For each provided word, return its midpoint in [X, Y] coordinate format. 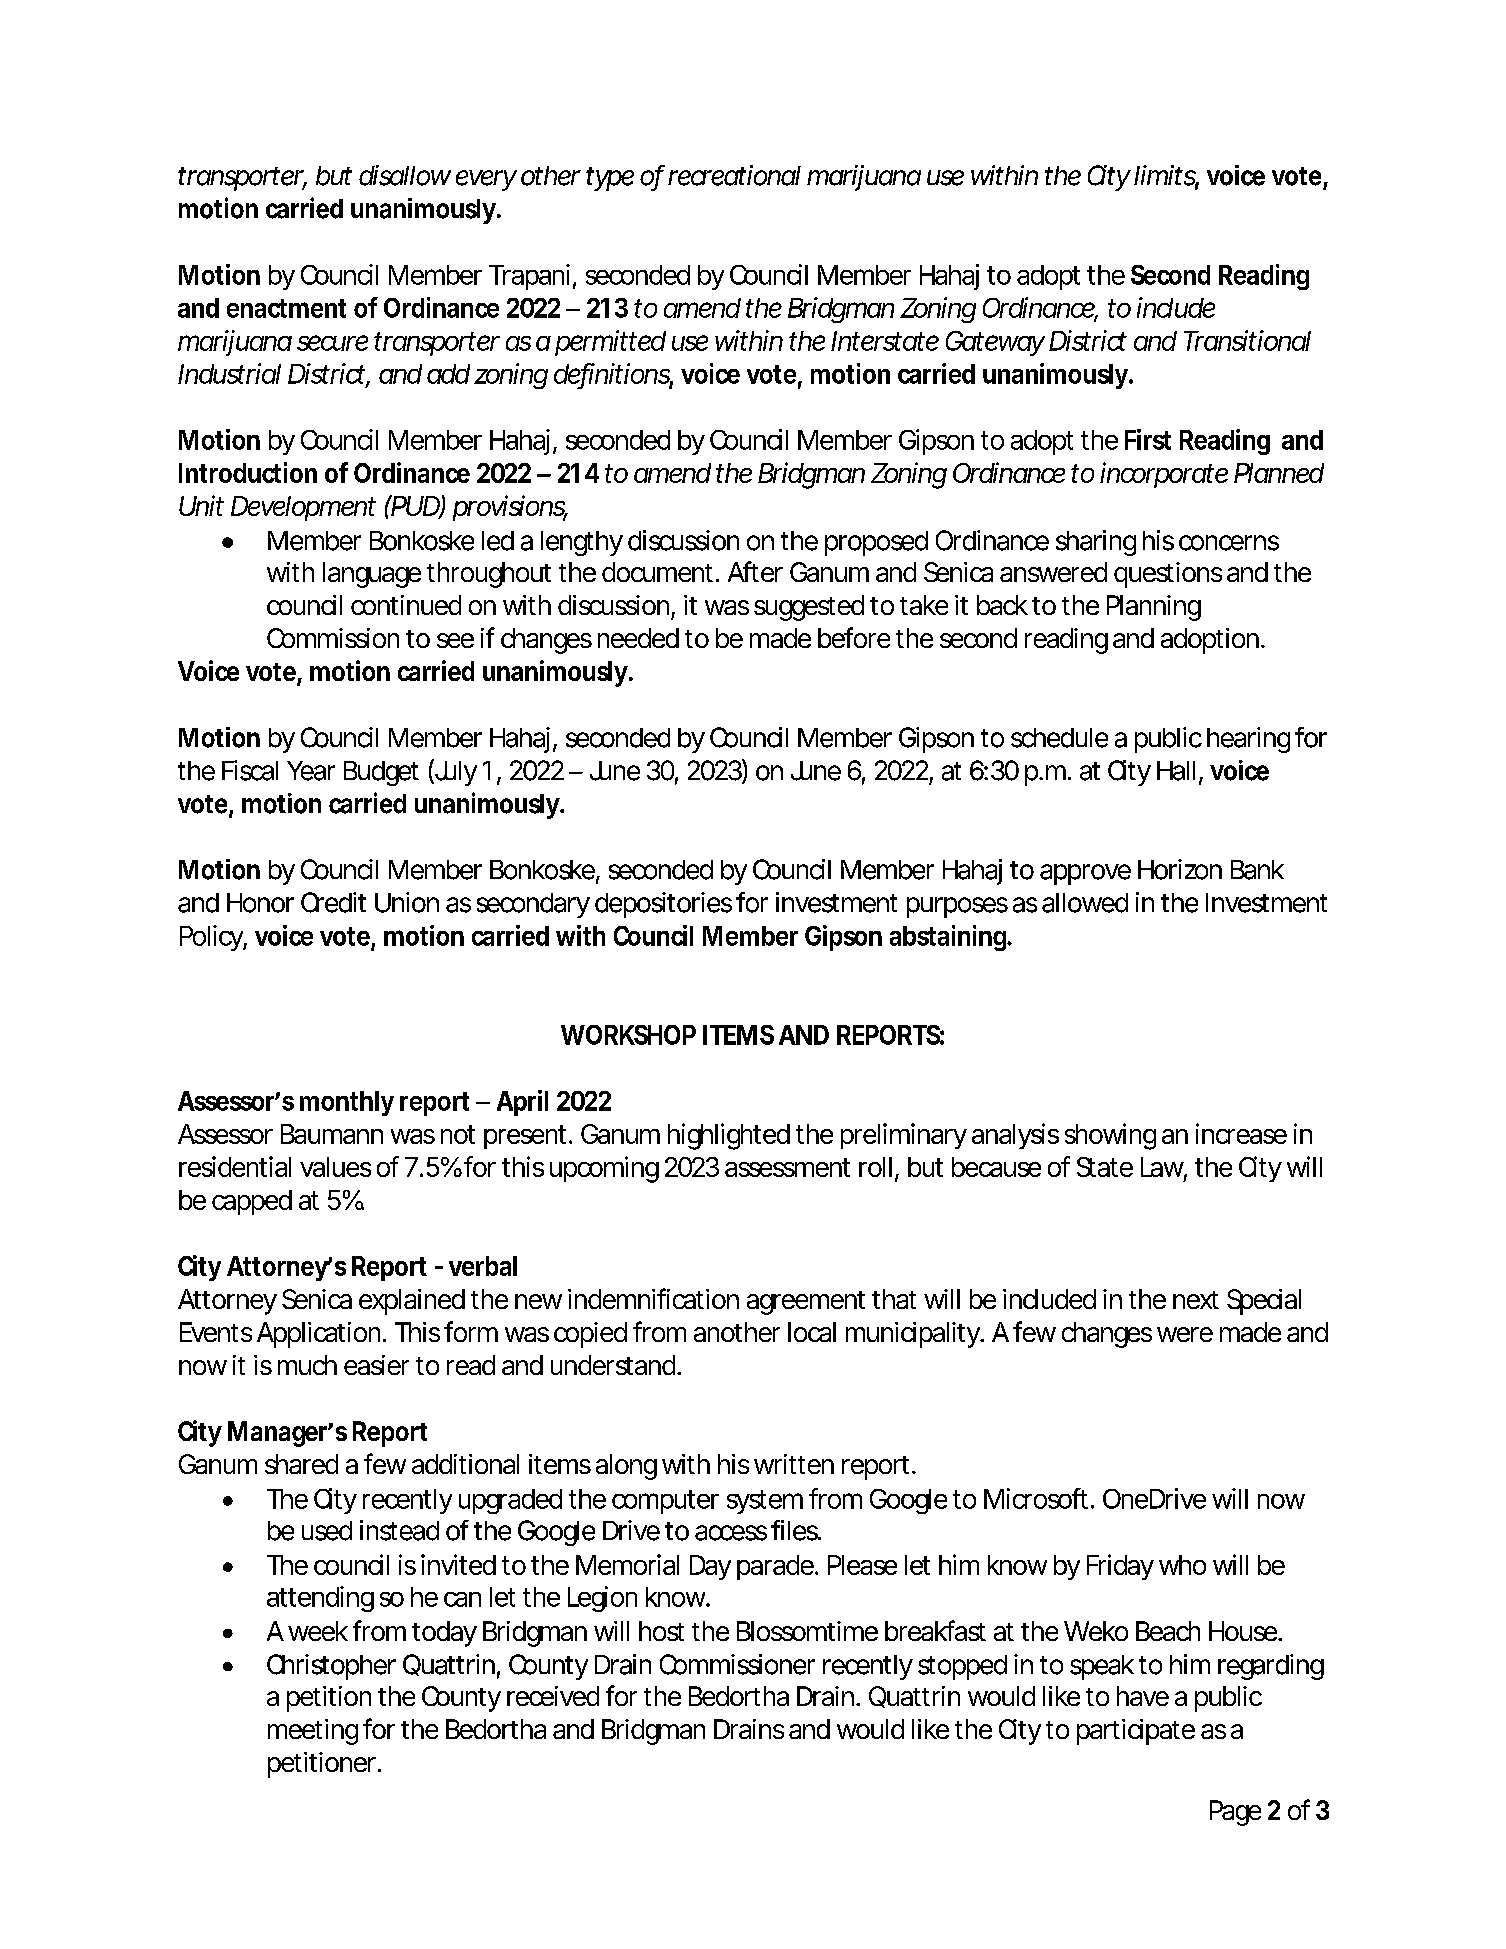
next [1196, 1300]
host [661, 1631]
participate [1136, 1732]
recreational [734, 175]
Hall [1176, 771]
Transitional [1247, 340]
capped [252, 1202]
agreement [806, 1303]
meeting [313, 1732]
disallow [405, 175]
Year [311, 771]
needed [638, 638]
